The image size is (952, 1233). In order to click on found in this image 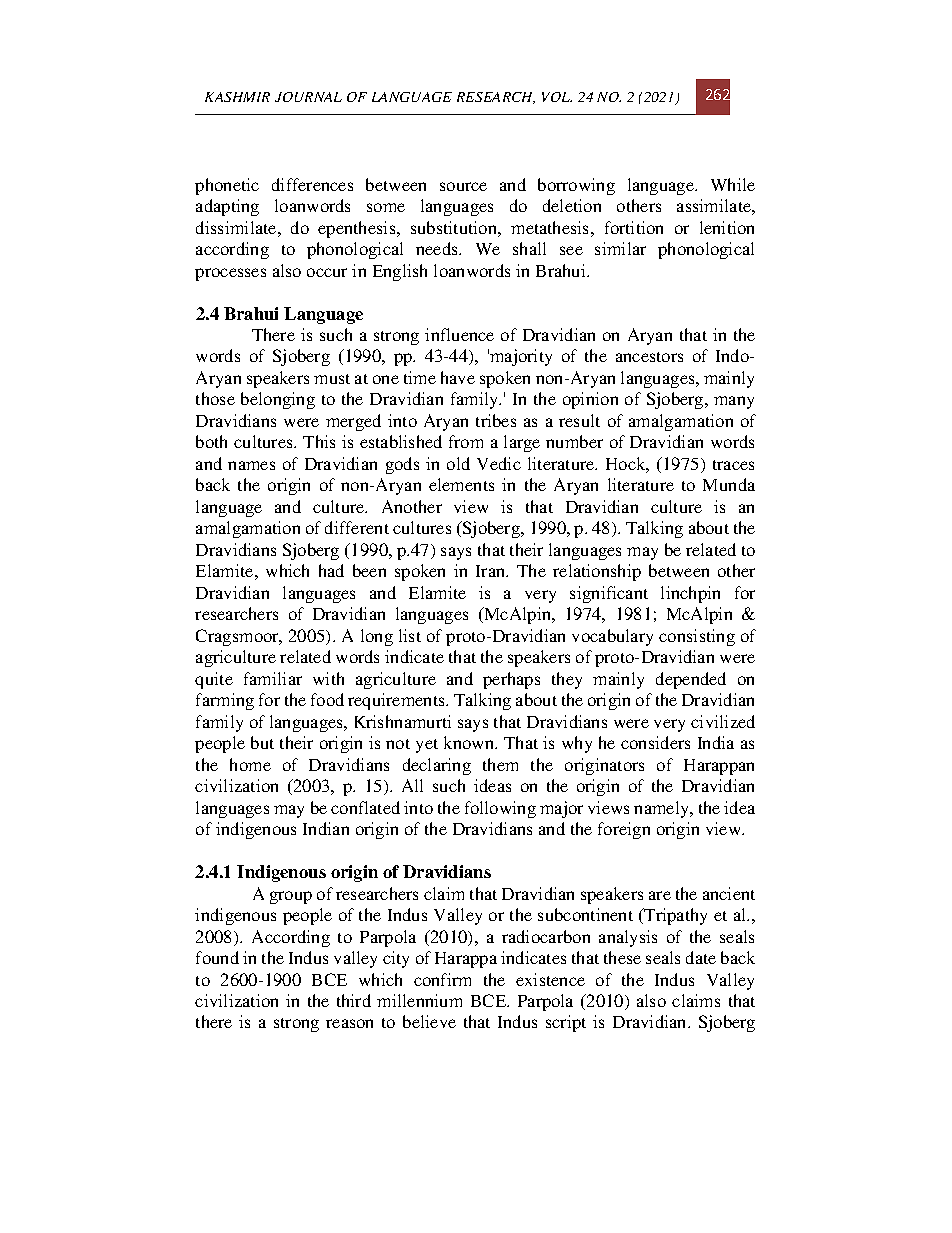, I will do `click(217, 957)`.
